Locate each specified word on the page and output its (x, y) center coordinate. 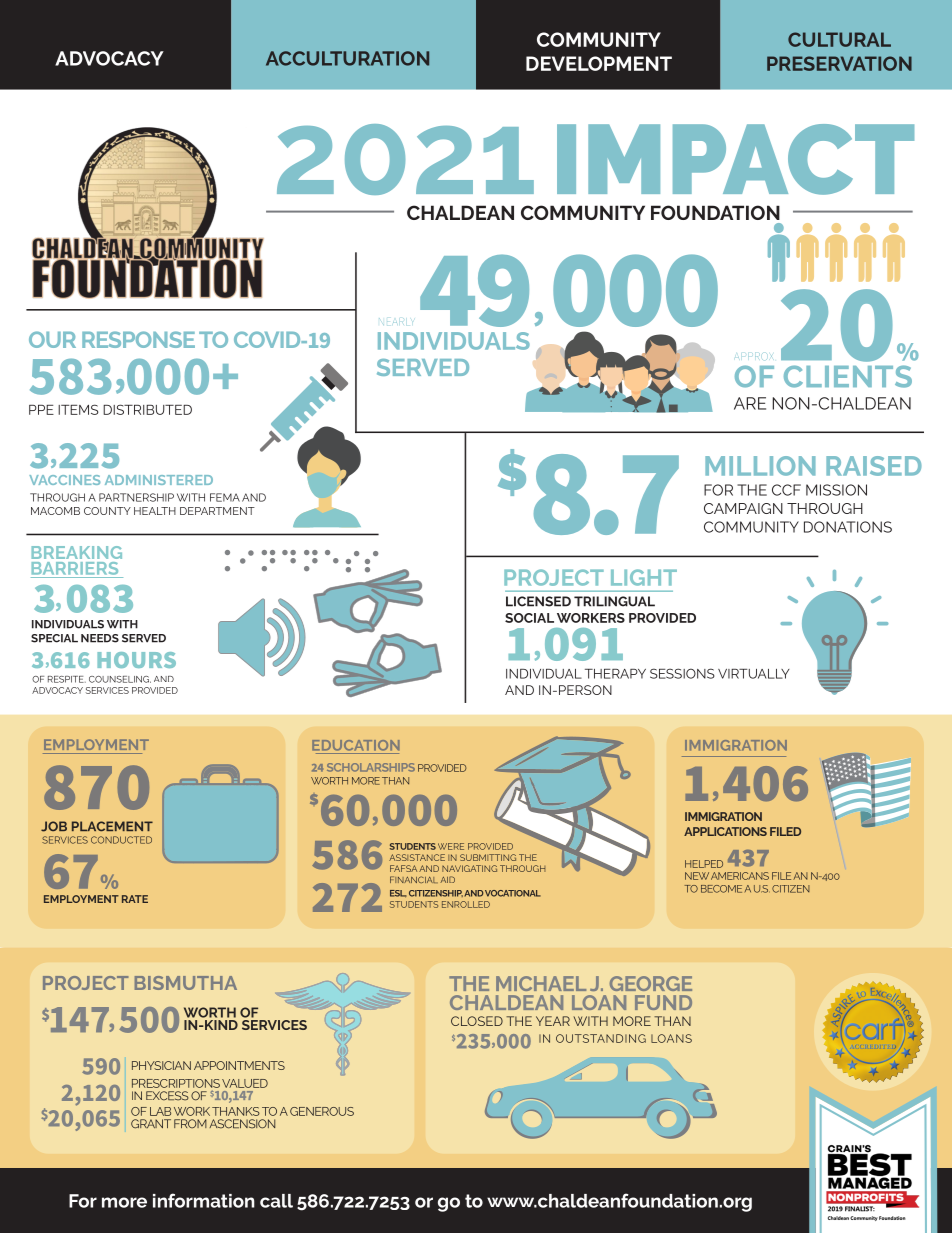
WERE (451, 846)
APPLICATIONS (725, 831)
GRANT (151, 1124)
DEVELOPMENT (599, 63)
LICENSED (538, 601)
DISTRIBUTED (147, 409)
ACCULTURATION (347, 58)
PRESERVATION (839, 63)
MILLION (760, 466)
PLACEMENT (112, 826)
